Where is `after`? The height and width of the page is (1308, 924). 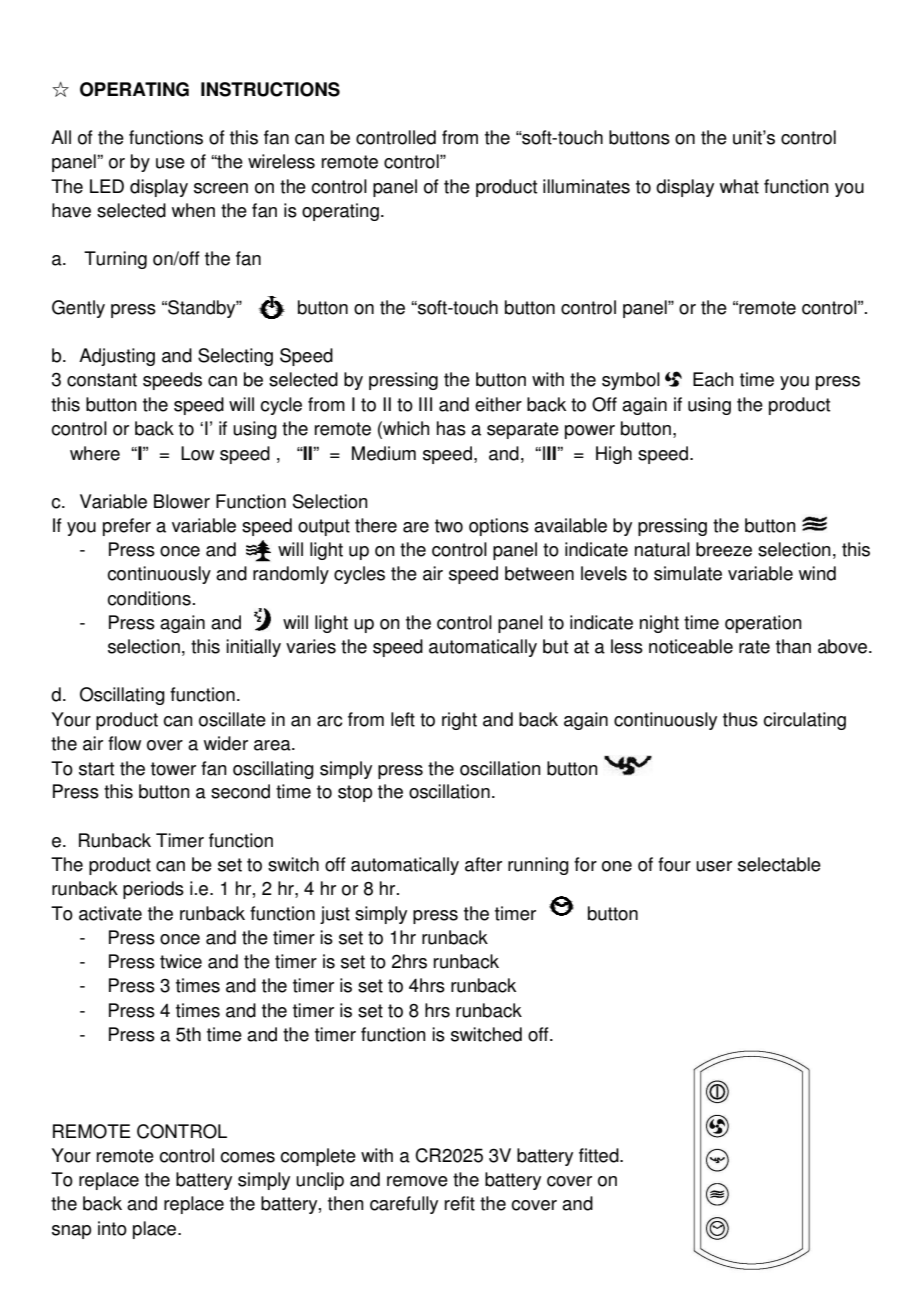
after is located at coordinates (483, 864).
